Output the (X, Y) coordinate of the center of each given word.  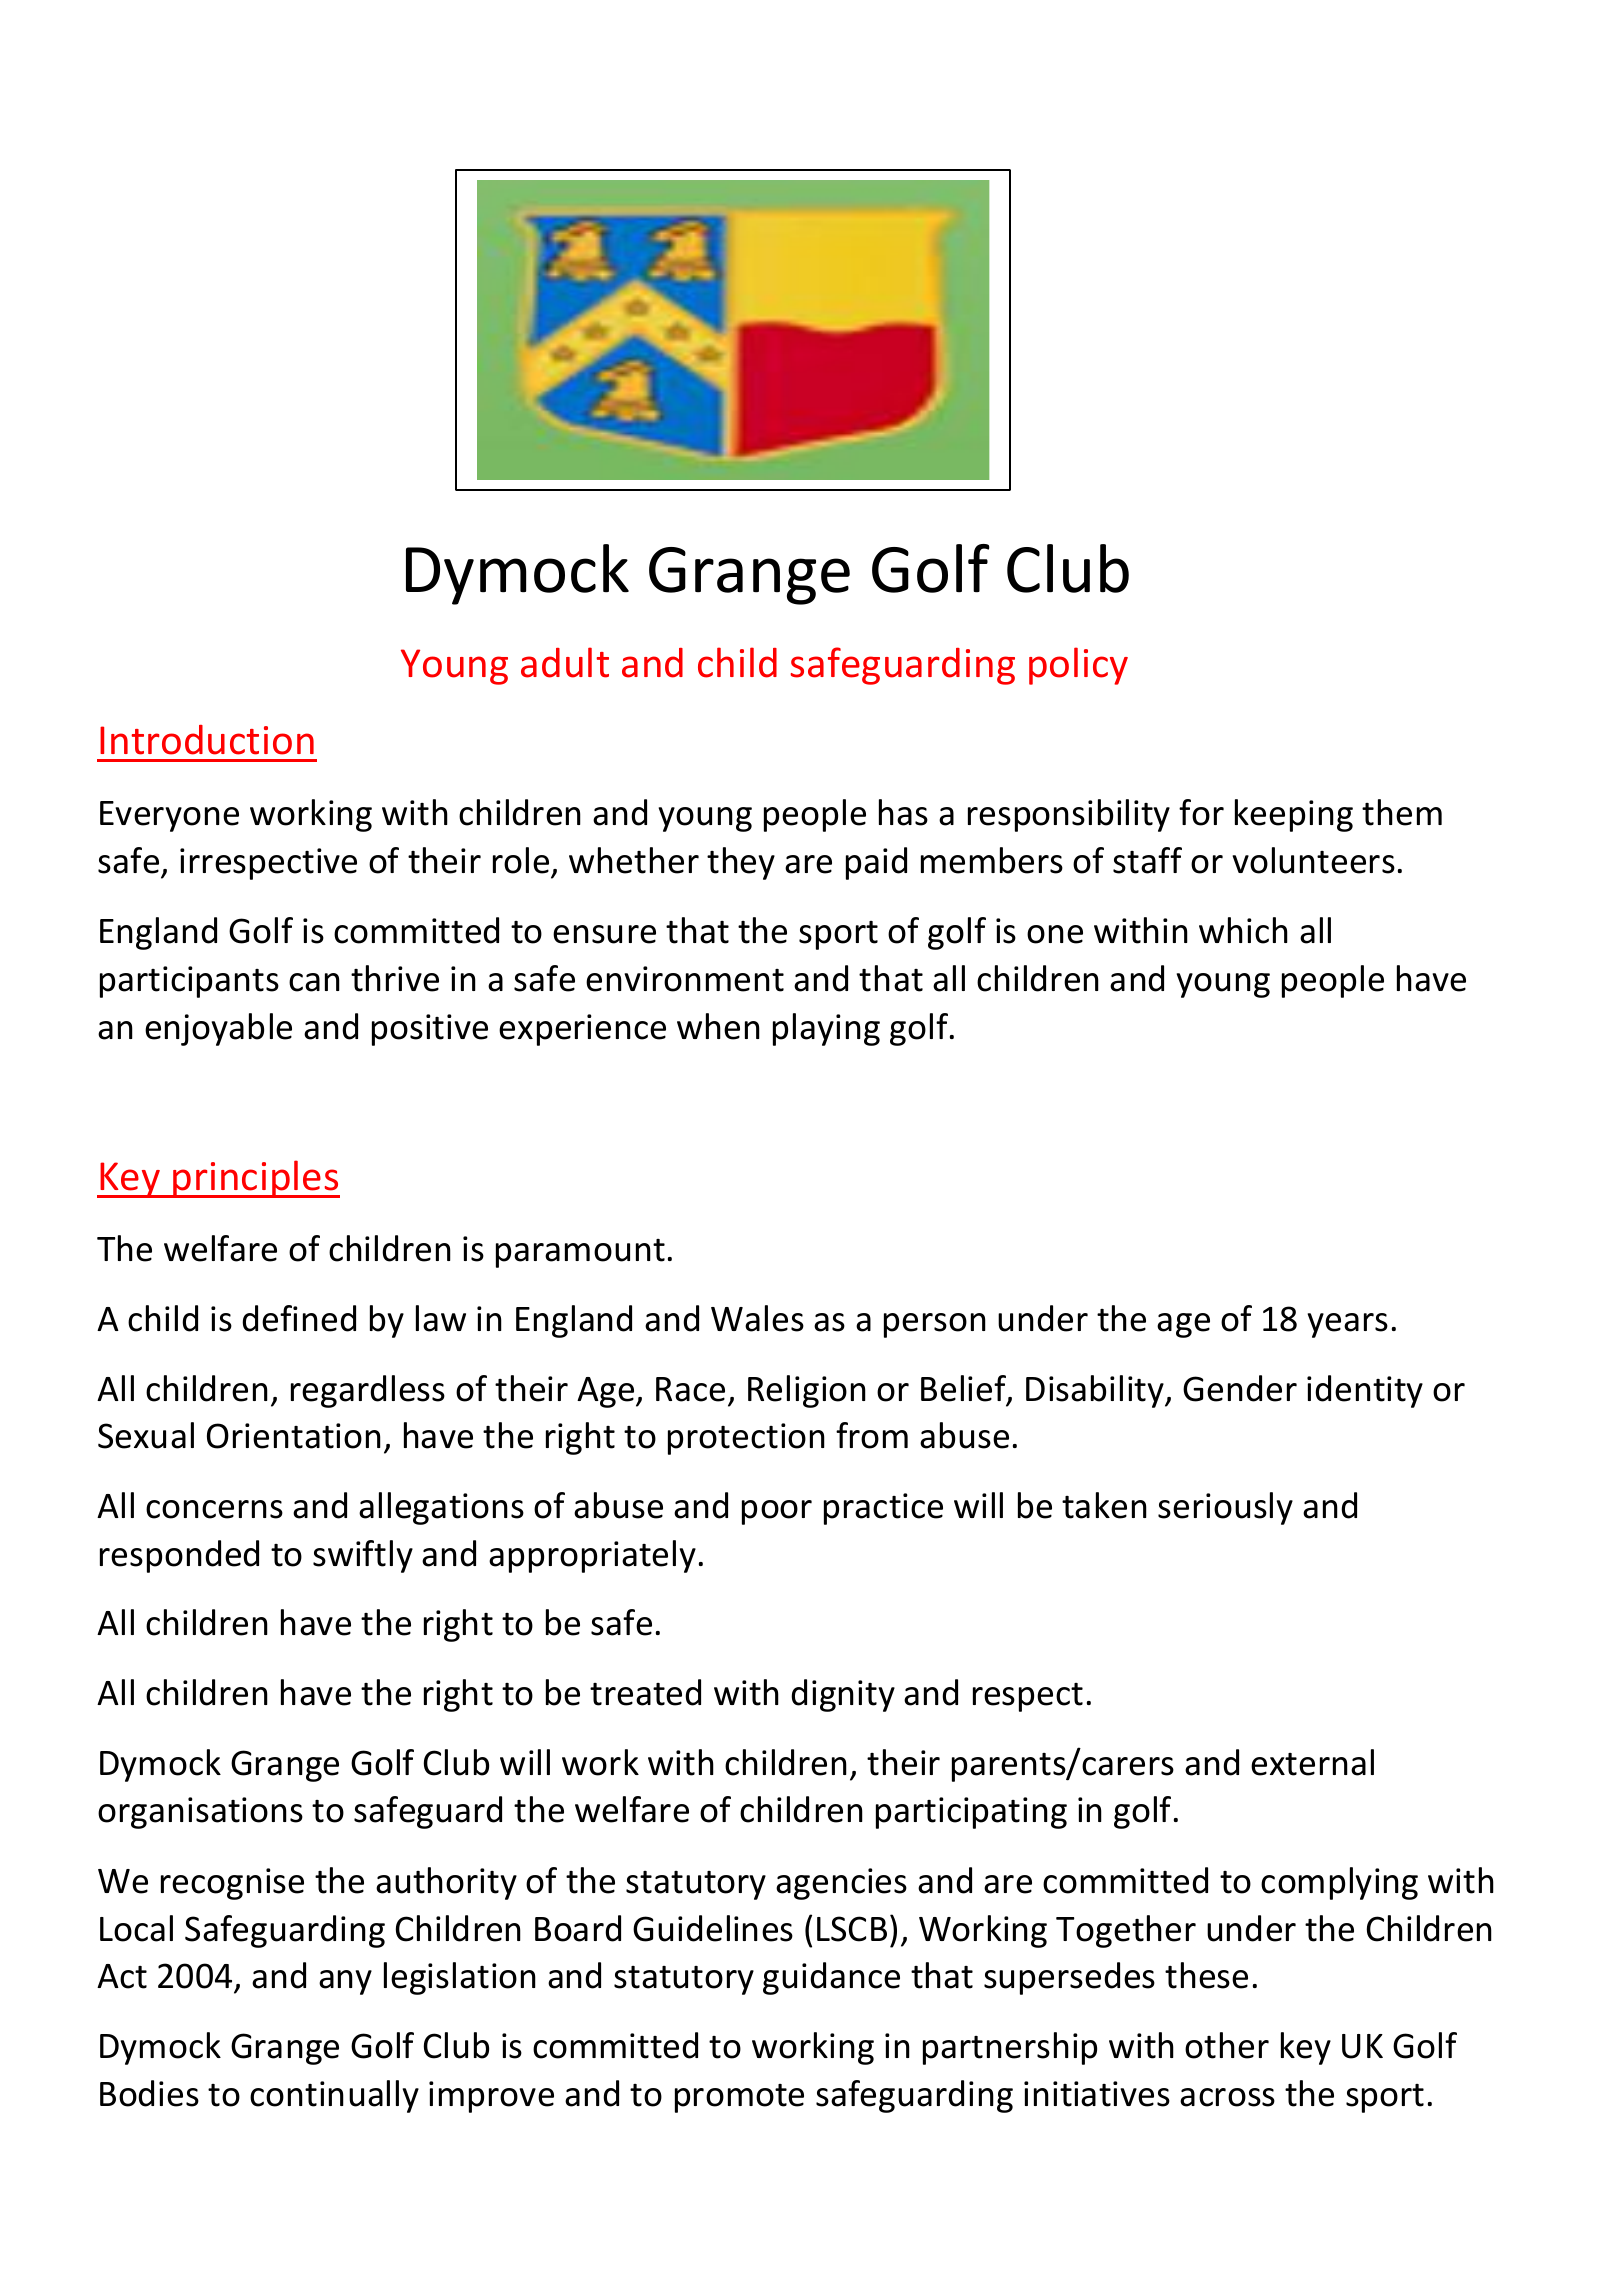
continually (334, 2096)
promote (739, 2098)
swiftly (363, 1556)
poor (777, 1512)
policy (1078, 666)
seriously (1225, 1508)
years (1347, 1325)
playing (826, 1029)
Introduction (207, 740)
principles (255, 1179)
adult (565, 662)
